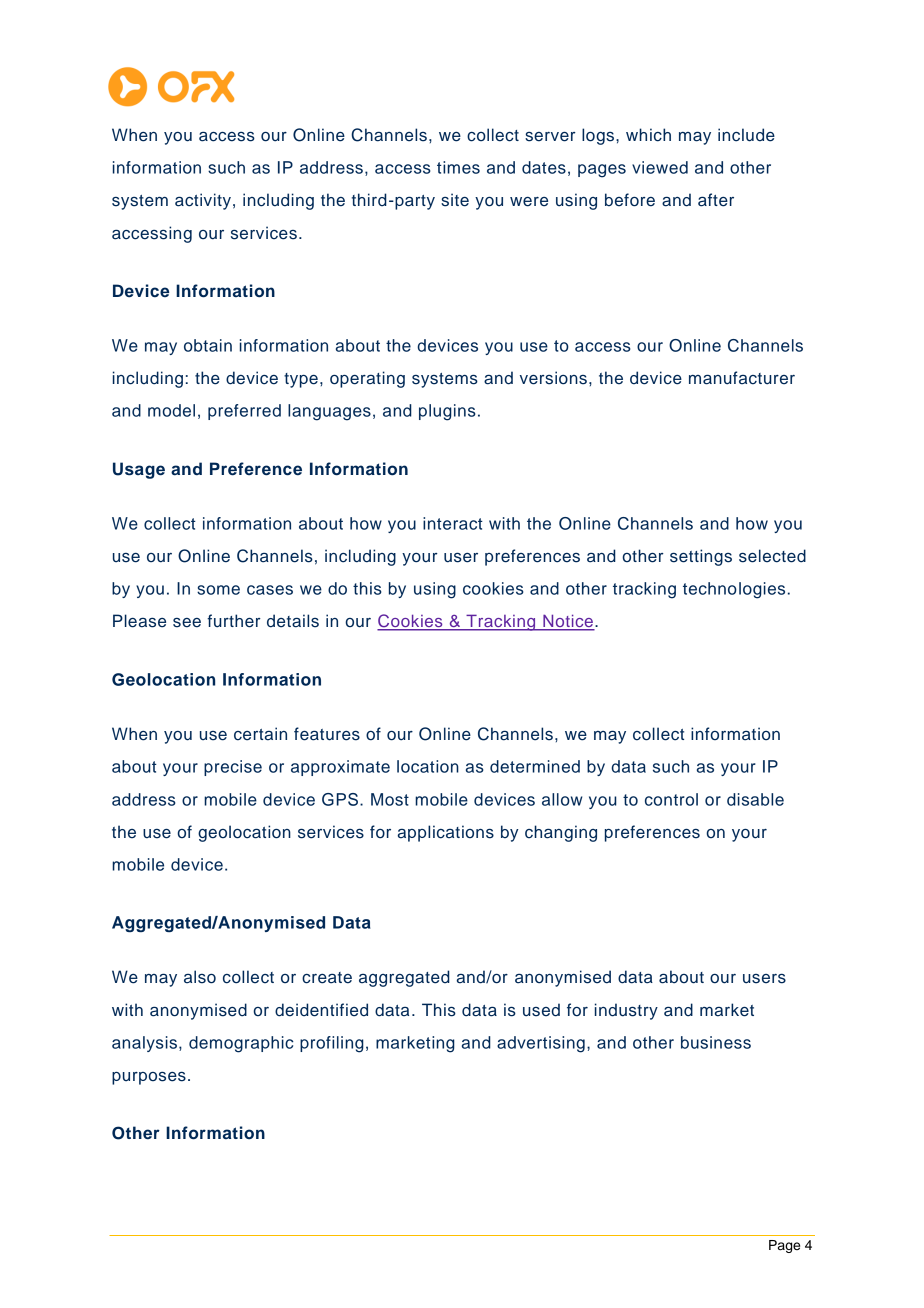 The width and height of the screenshot is (924, 1308). I want to click on times, so click(458, 167).
